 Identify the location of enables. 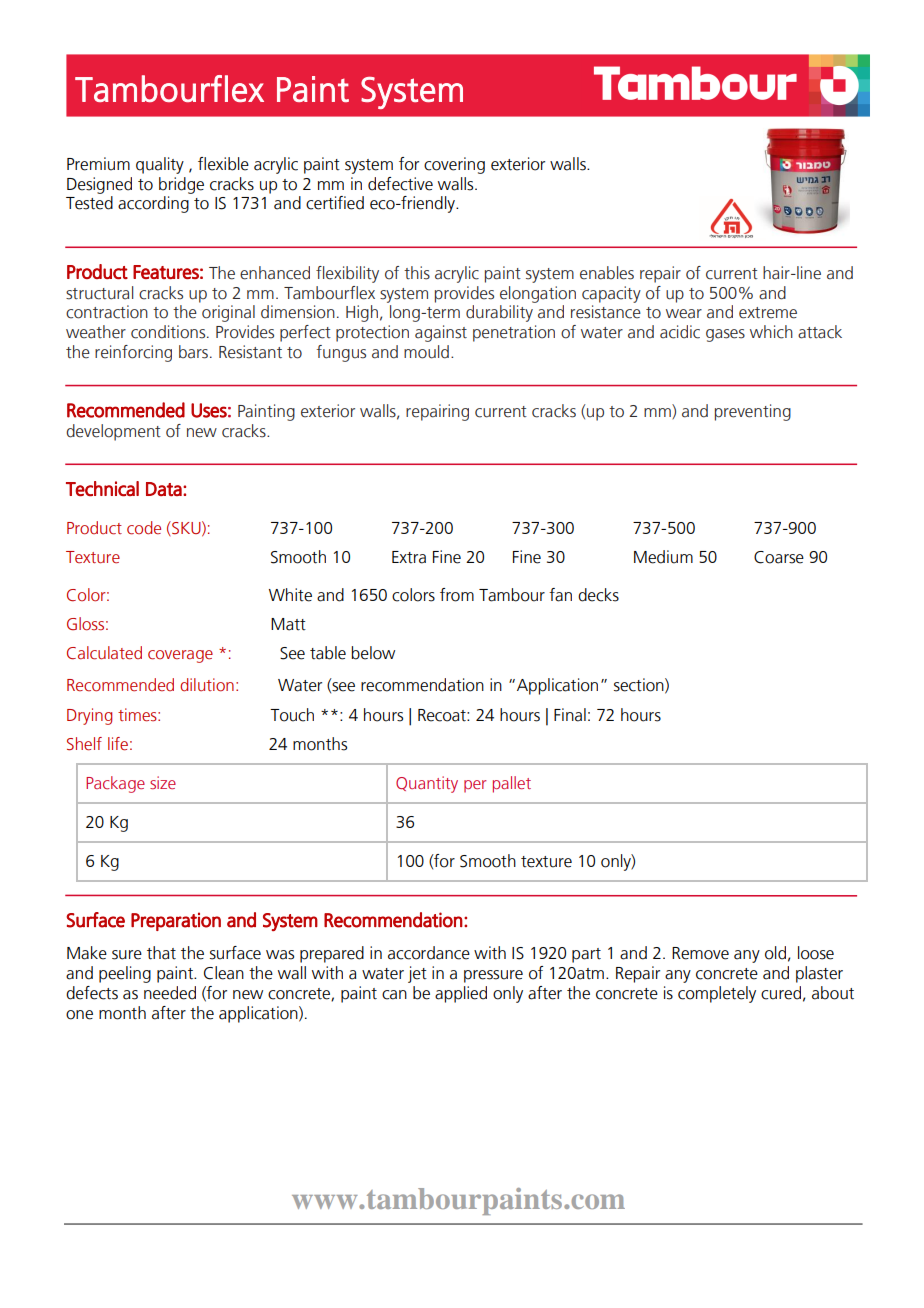
(607, 273).
